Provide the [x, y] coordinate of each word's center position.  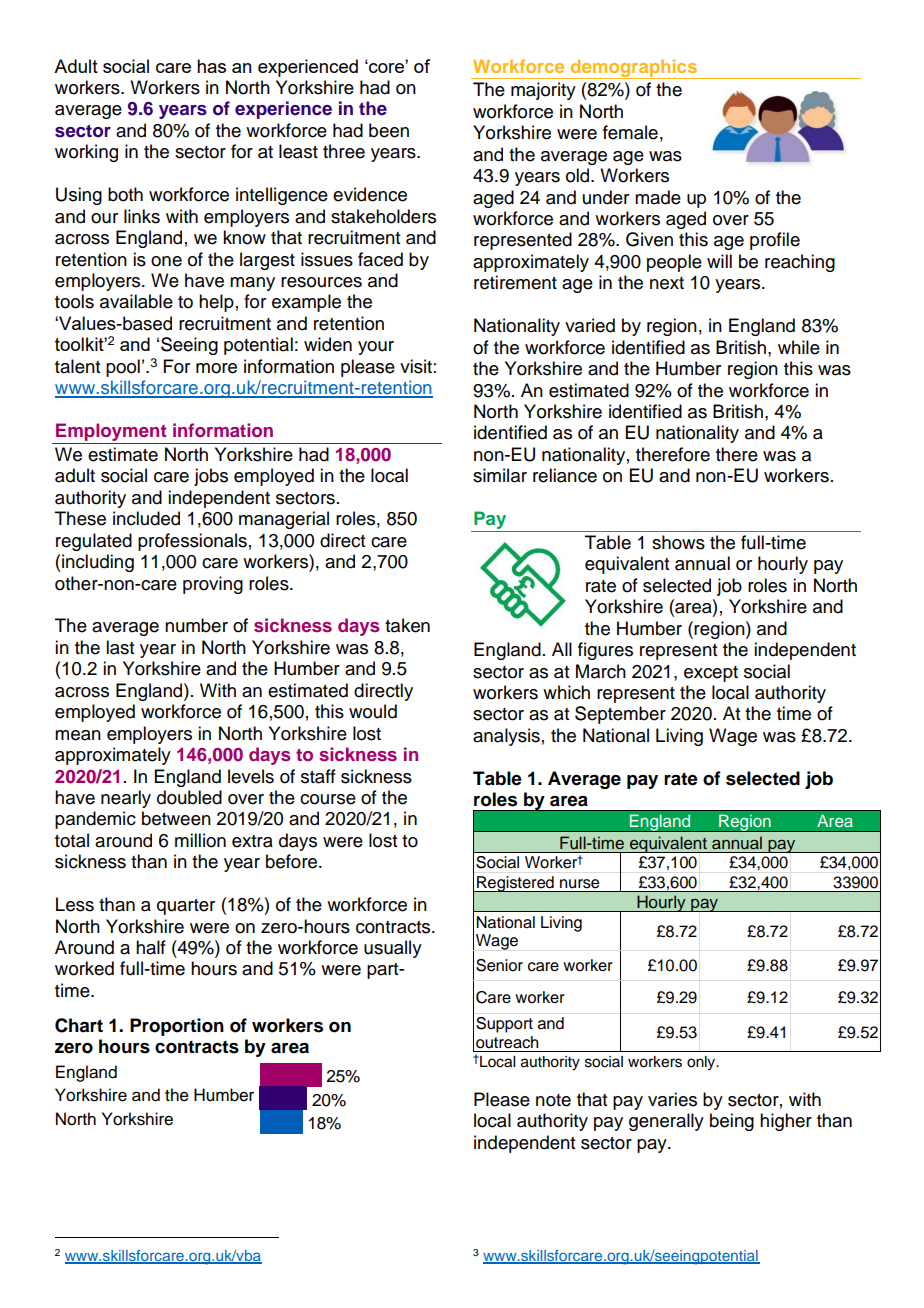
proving [213, 585]
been [389, 130]
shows [678, 542]
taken [407, 625]
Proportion [177, 1027]
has [211, 66]
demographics [634, 69]
